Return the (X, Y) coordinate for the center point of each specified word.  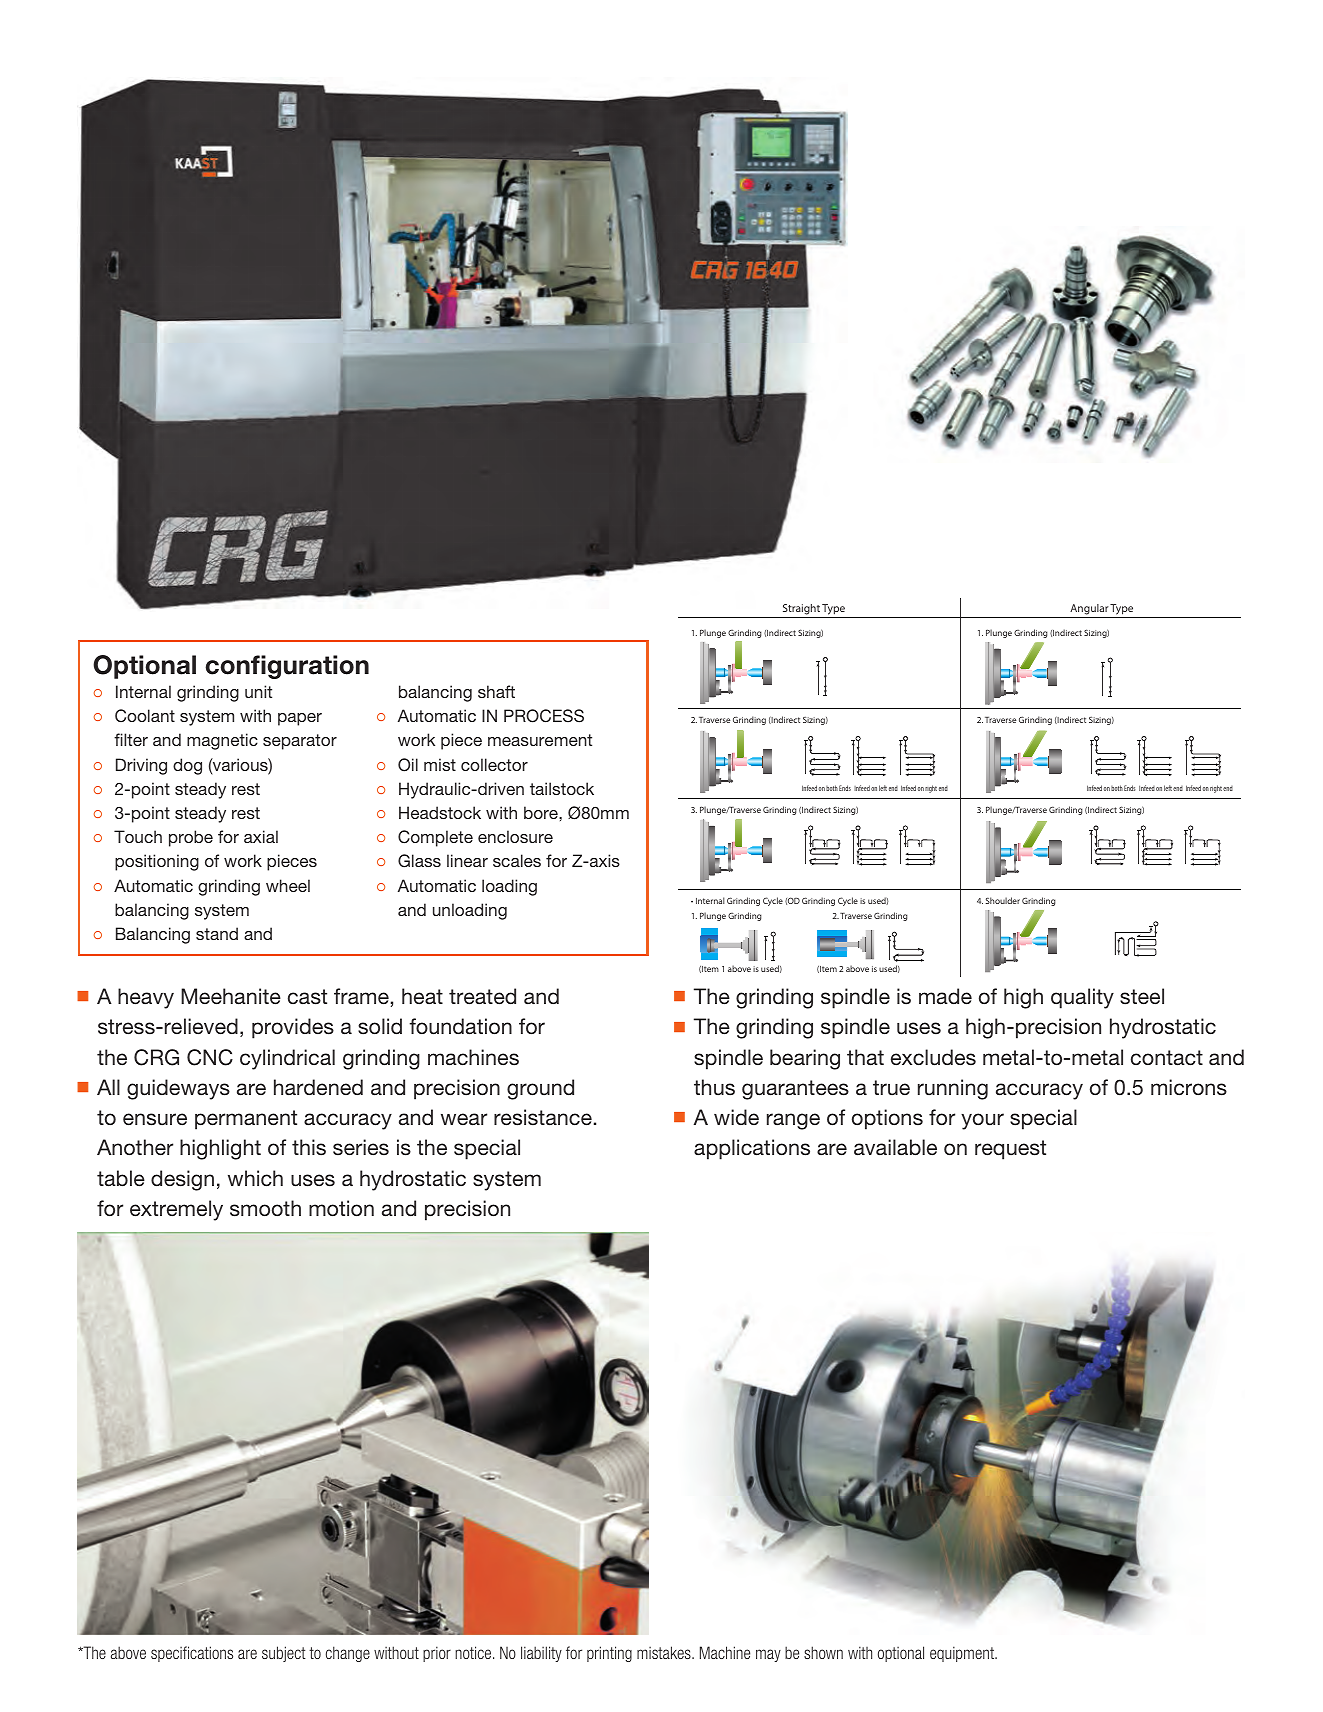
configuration (287, 667)
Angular (1089, 609)
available (895, 1147)
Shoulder (1003, 900)
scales (517, 860)
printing (609, 1654)
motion (341, 1208)
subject (284, 1654)
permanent (246, 1120)
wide (736, 1117)
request (1010, 1150)
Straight (801, 609)
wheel (288, 885)
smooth (265, 1208)
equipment (963, 1654)
